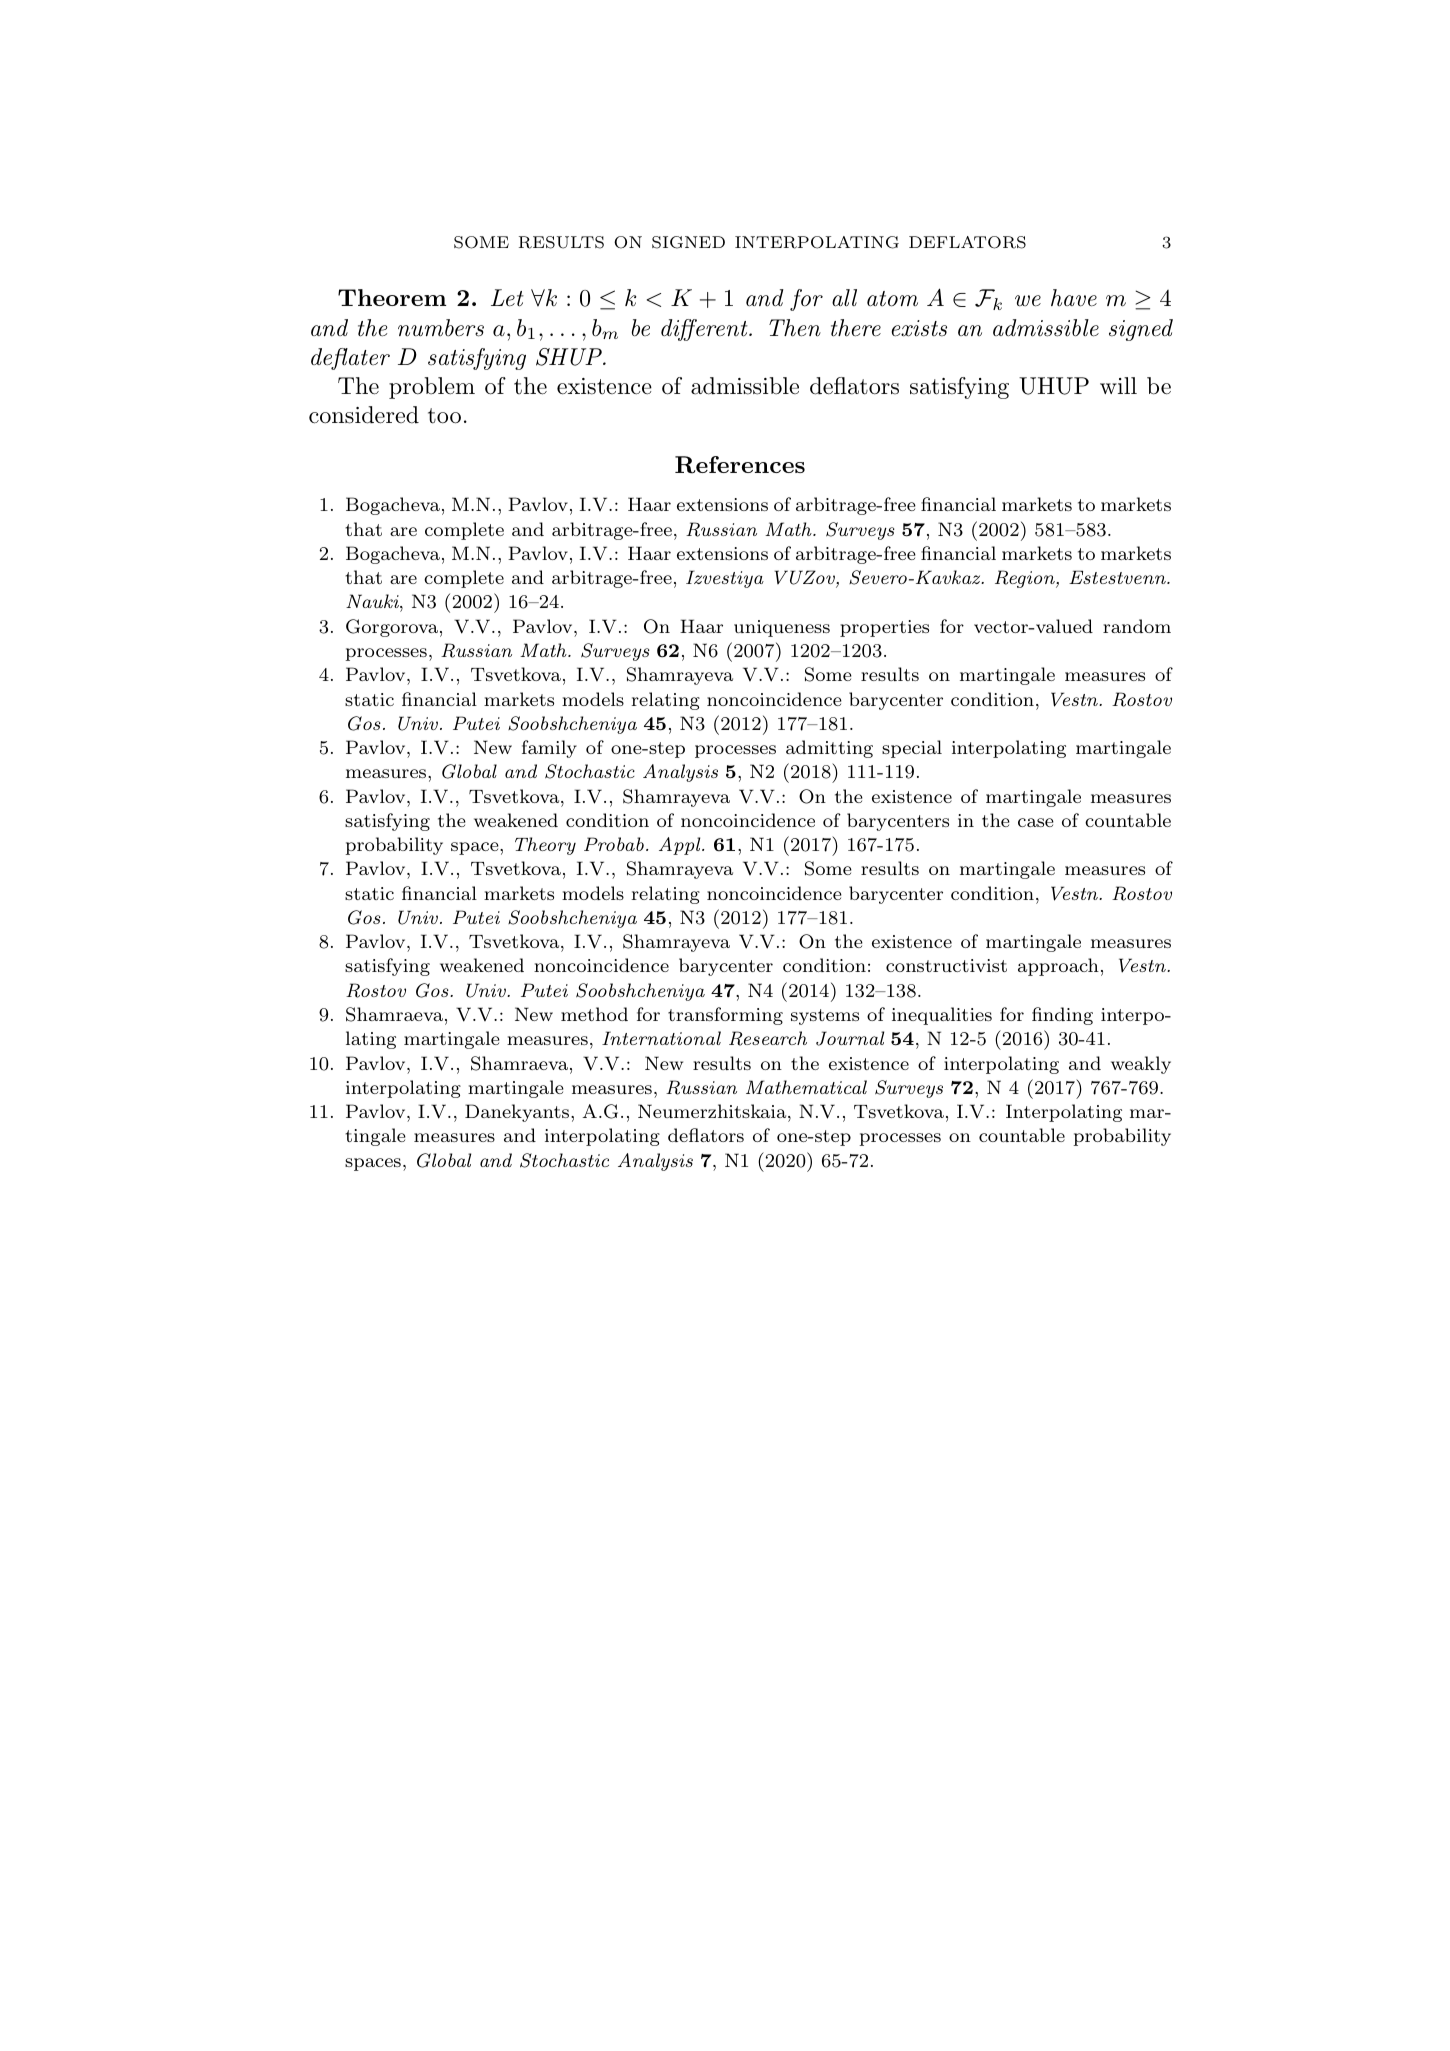  What do you see at coordinates (594, 1014) in the screenshot?
I see `method` at bounding box center [594, 1014].
